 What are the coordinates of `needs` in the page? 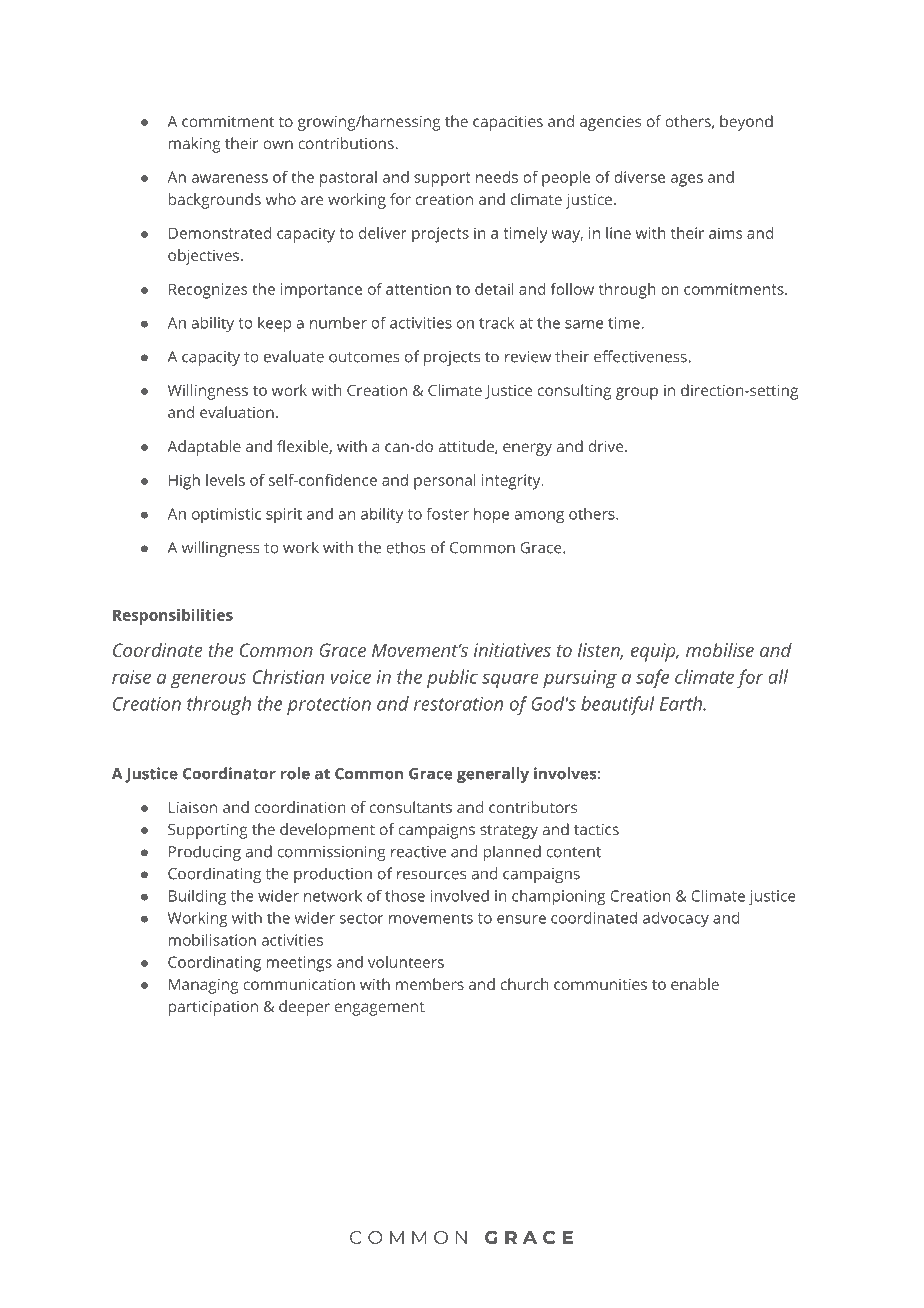 It's located at (497, 177).
